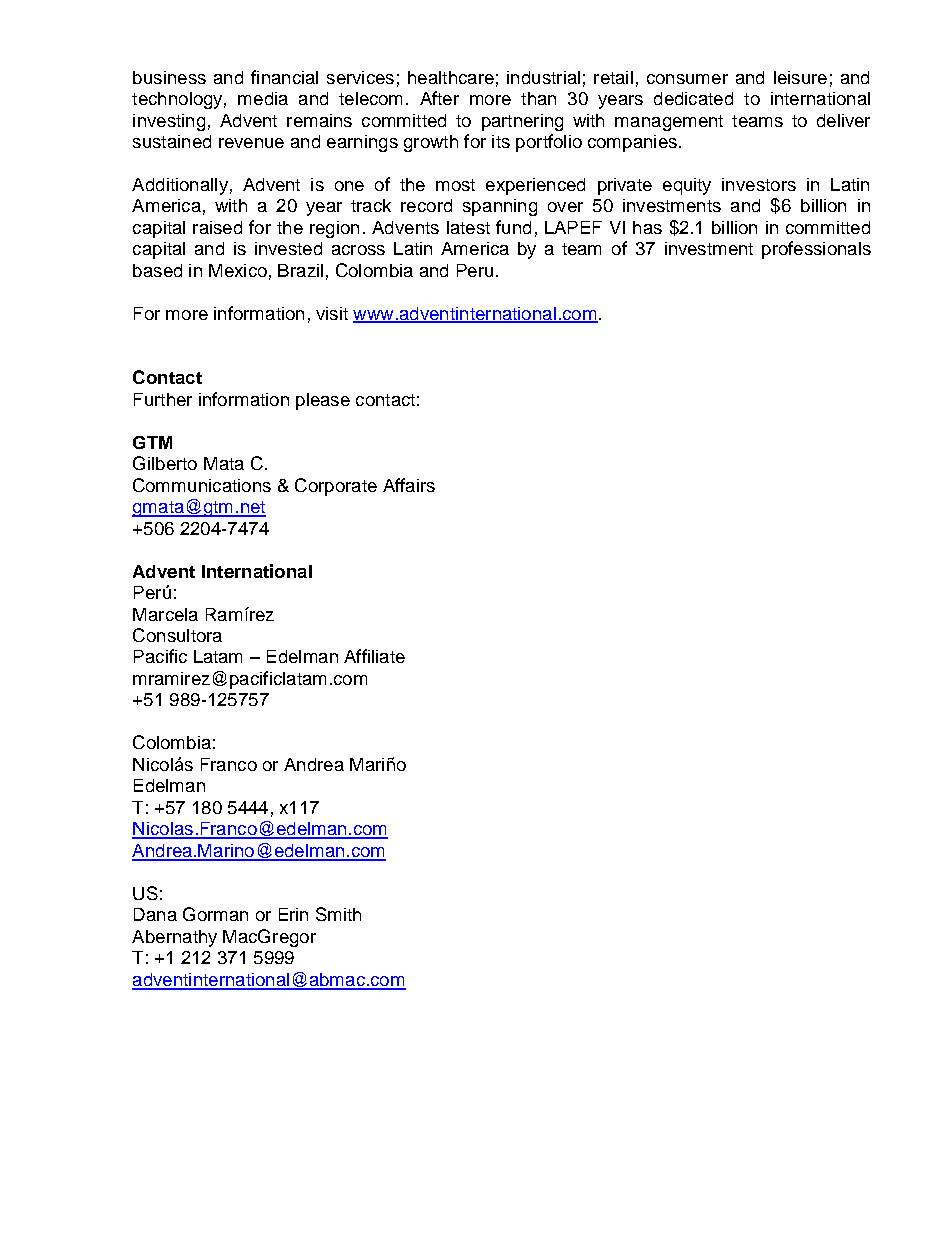  Describe the element at coordinates (816, 250) in the screenshot. I see `professionals` at that location.
